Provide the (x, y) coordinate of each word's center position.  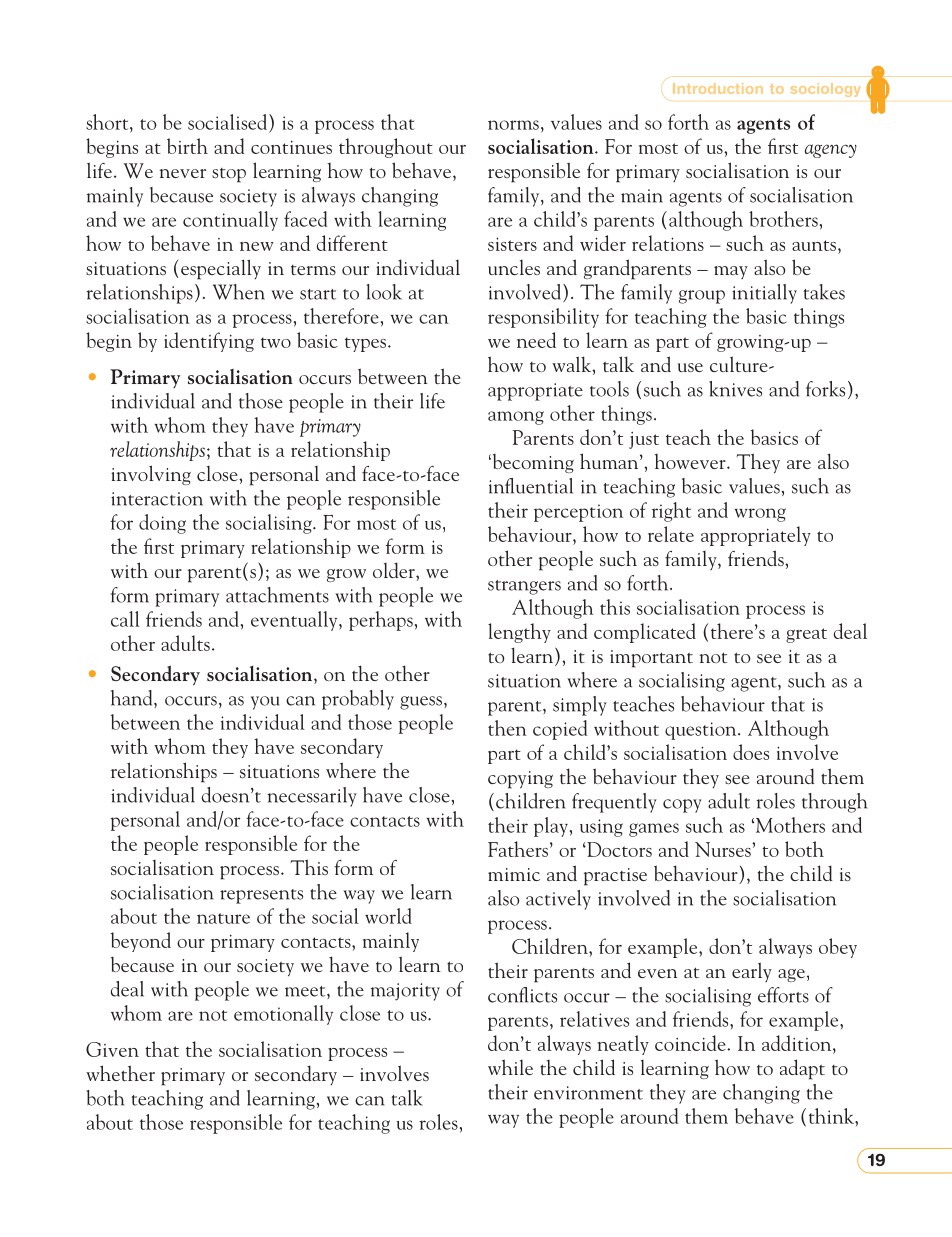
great (806, 635)
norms (513, 125)
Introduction (718, 88)
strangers (524, 587)
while (510, 1067)
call (125, 619)
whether (120, 1073)
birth (187, 146)
